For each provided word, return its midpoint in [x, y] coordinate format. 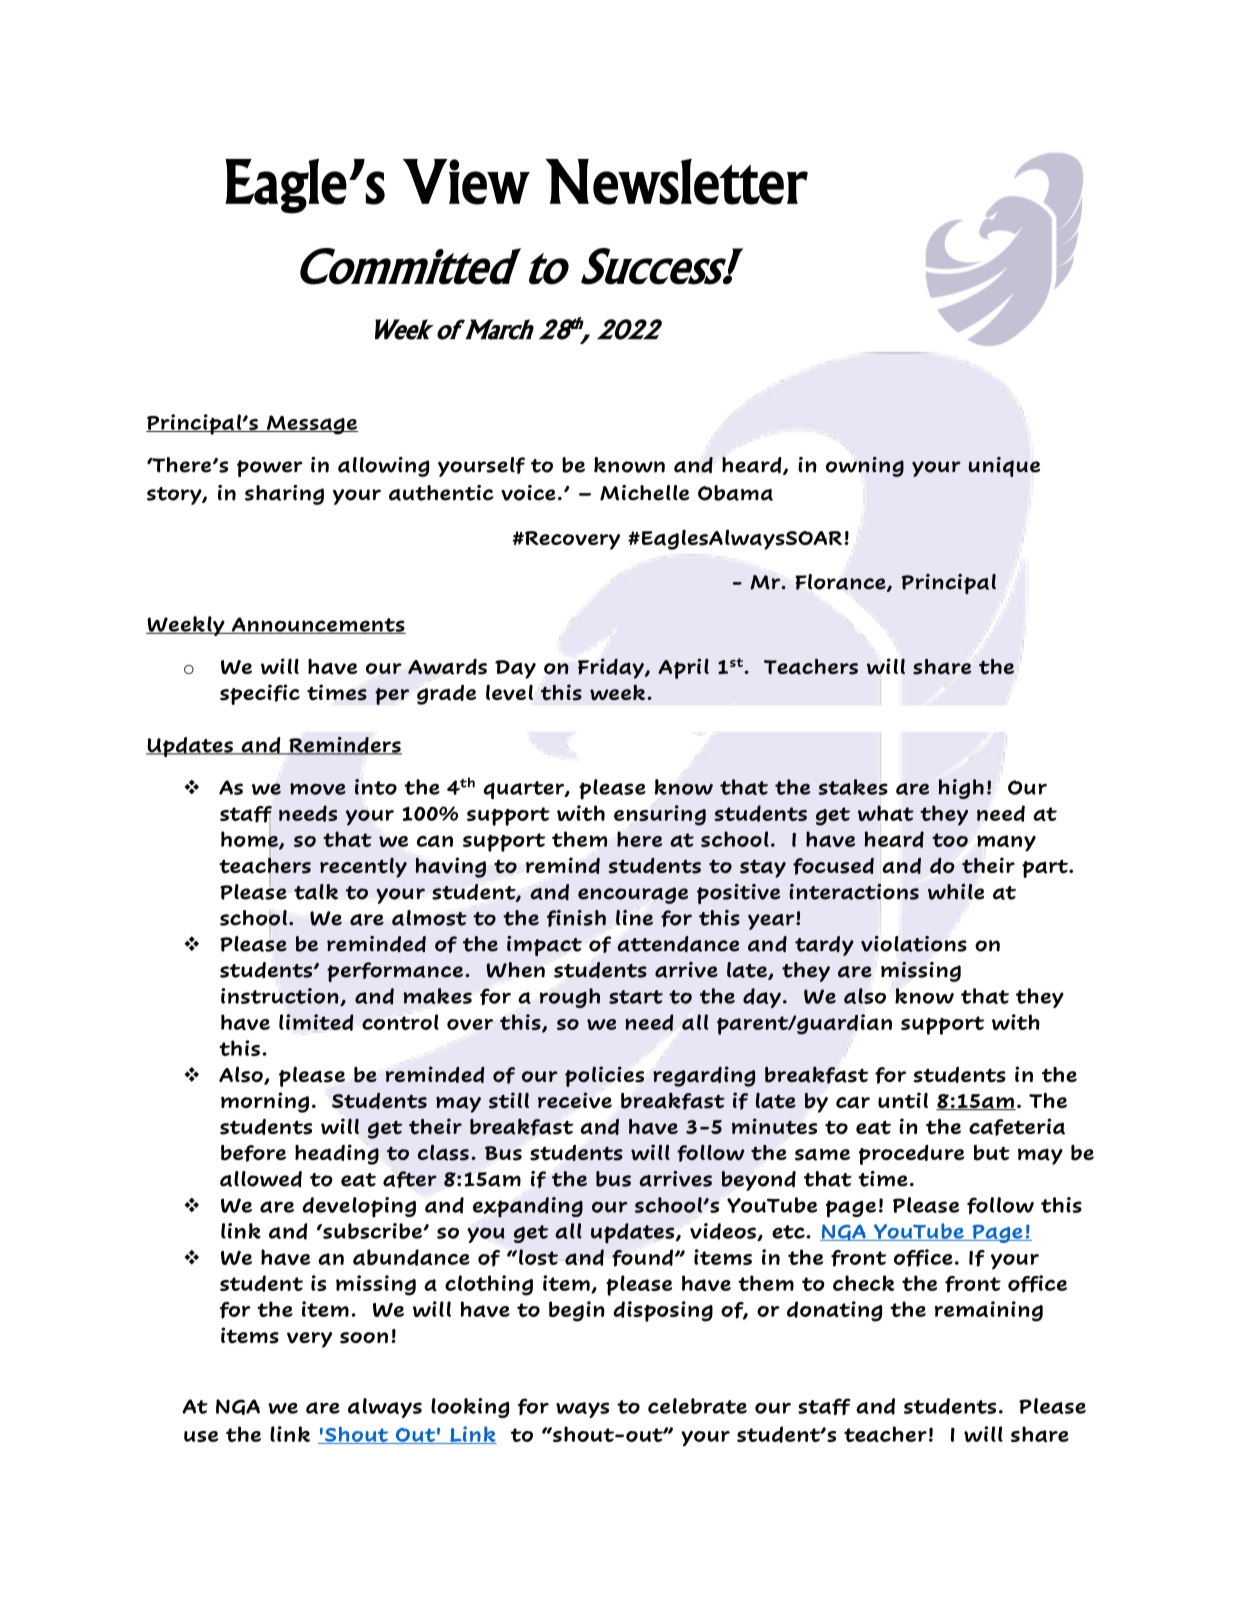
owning [865, 467]
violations [914, 944]
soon [364, 1338]
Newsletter [676, 182]
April [683, 668]
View [466, 182]
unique [1004, 467]
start [636, 997]
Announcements [317, 625]
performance [395, 972]
